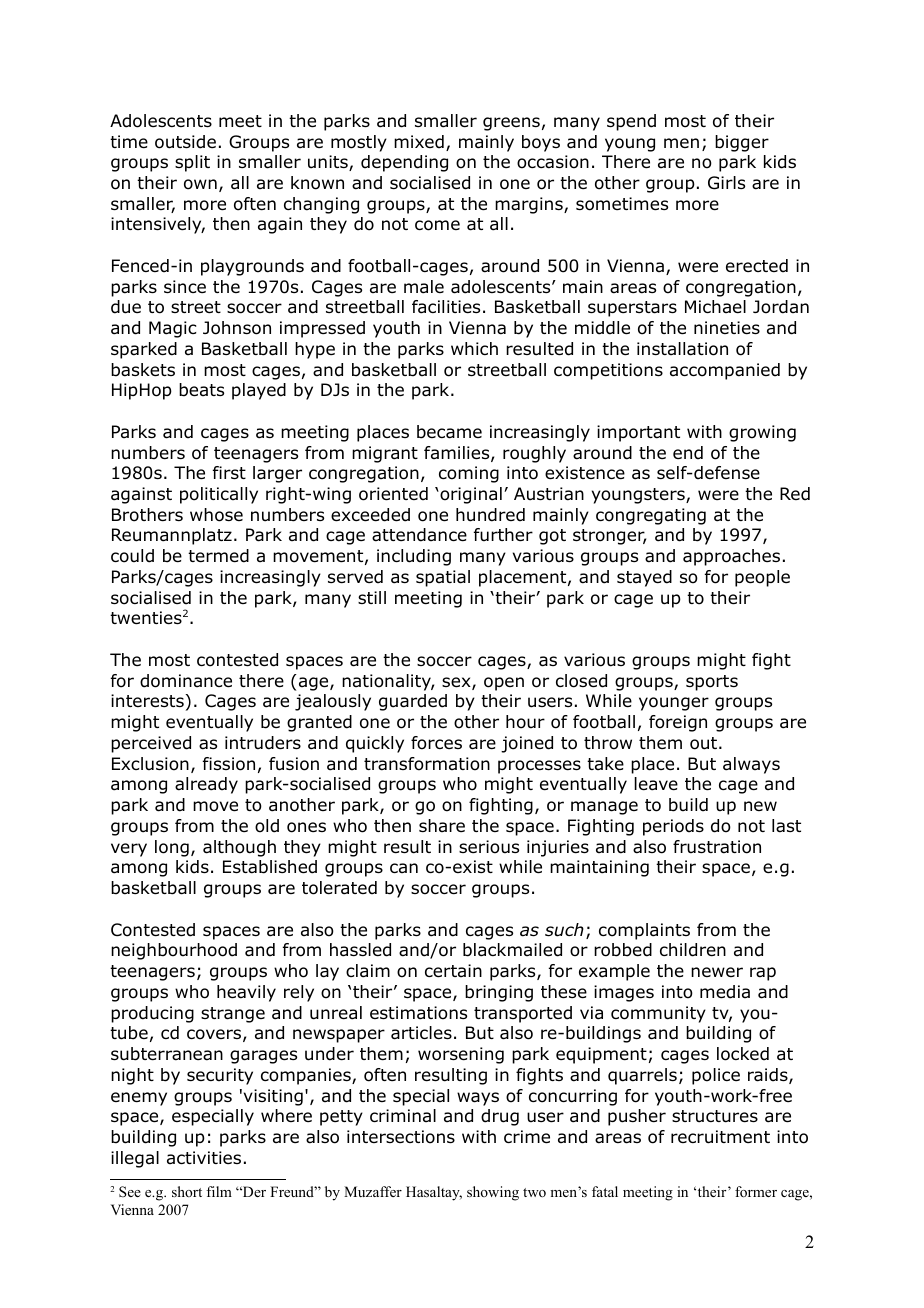 This screenshot has width=924, height=1308. What do you see at coordinates (651, 516) in the screenshot?
I see `congregating` at bounding box center [651, 516].
